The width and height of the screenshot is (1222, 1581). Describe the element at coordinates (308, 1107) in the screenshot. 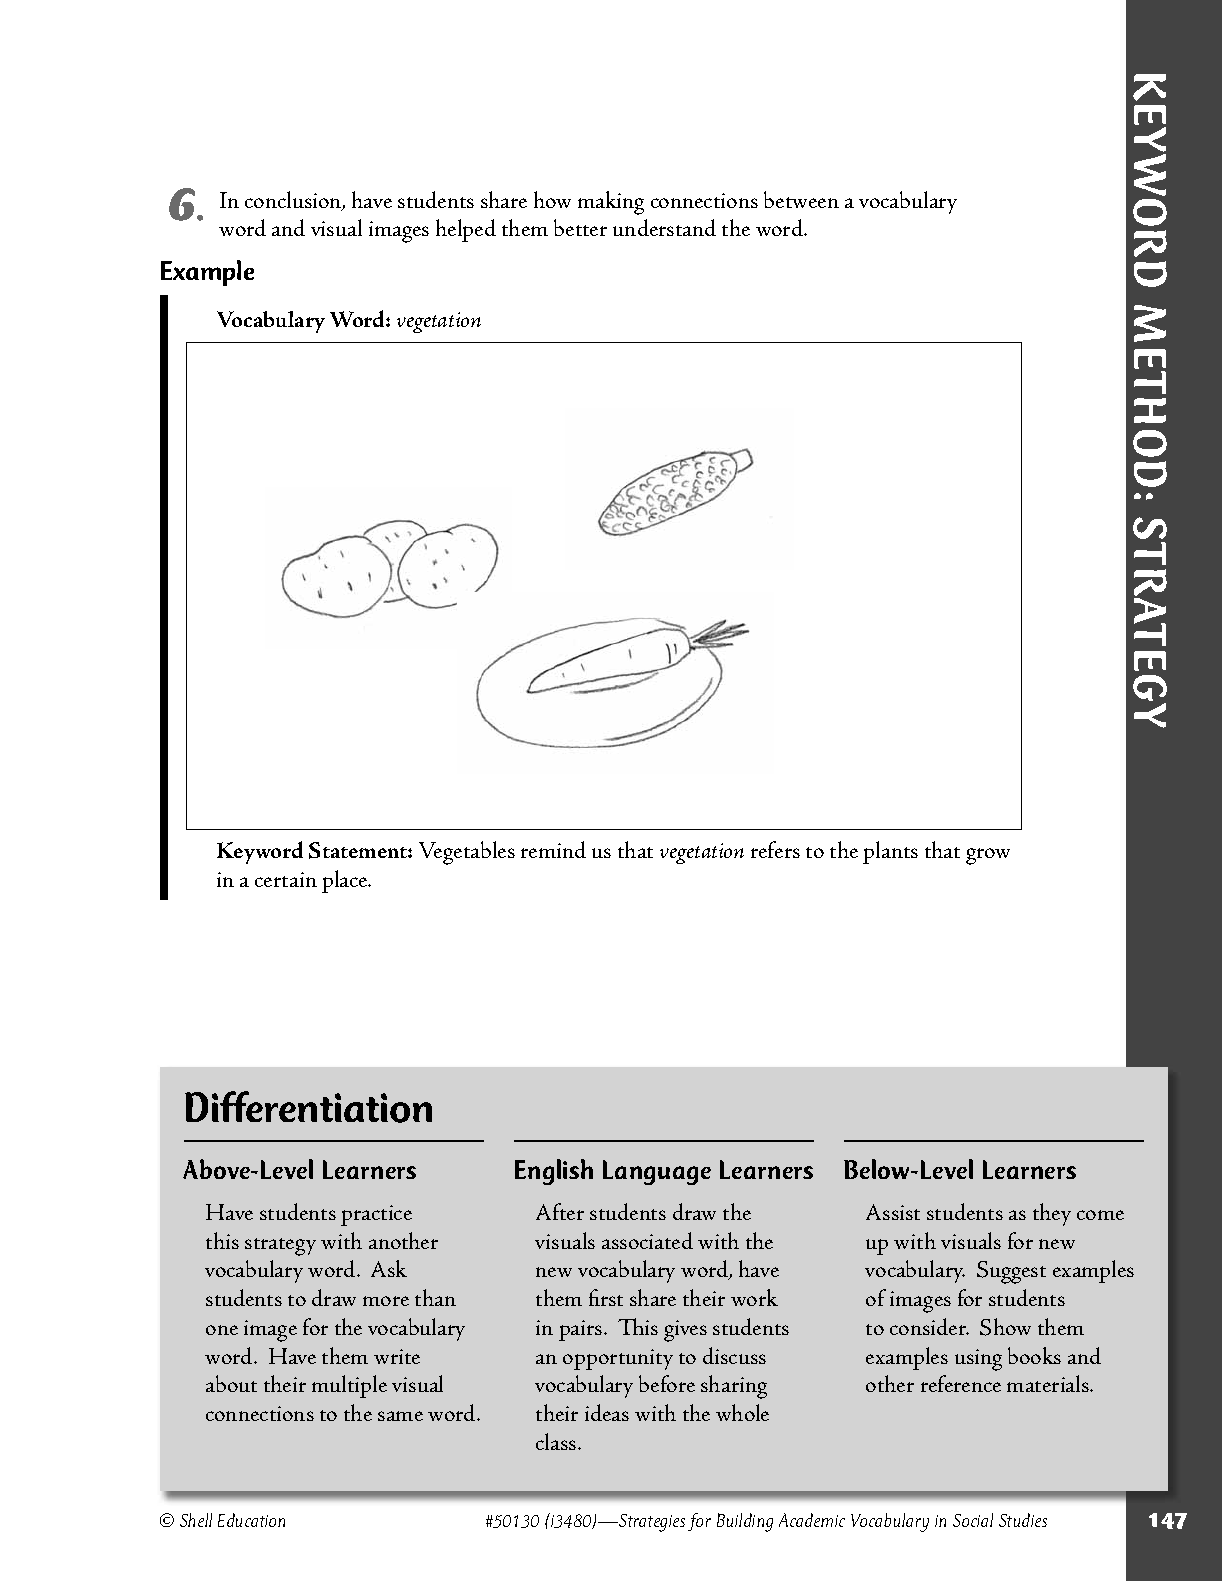

I see `Differentiation` at that location.
